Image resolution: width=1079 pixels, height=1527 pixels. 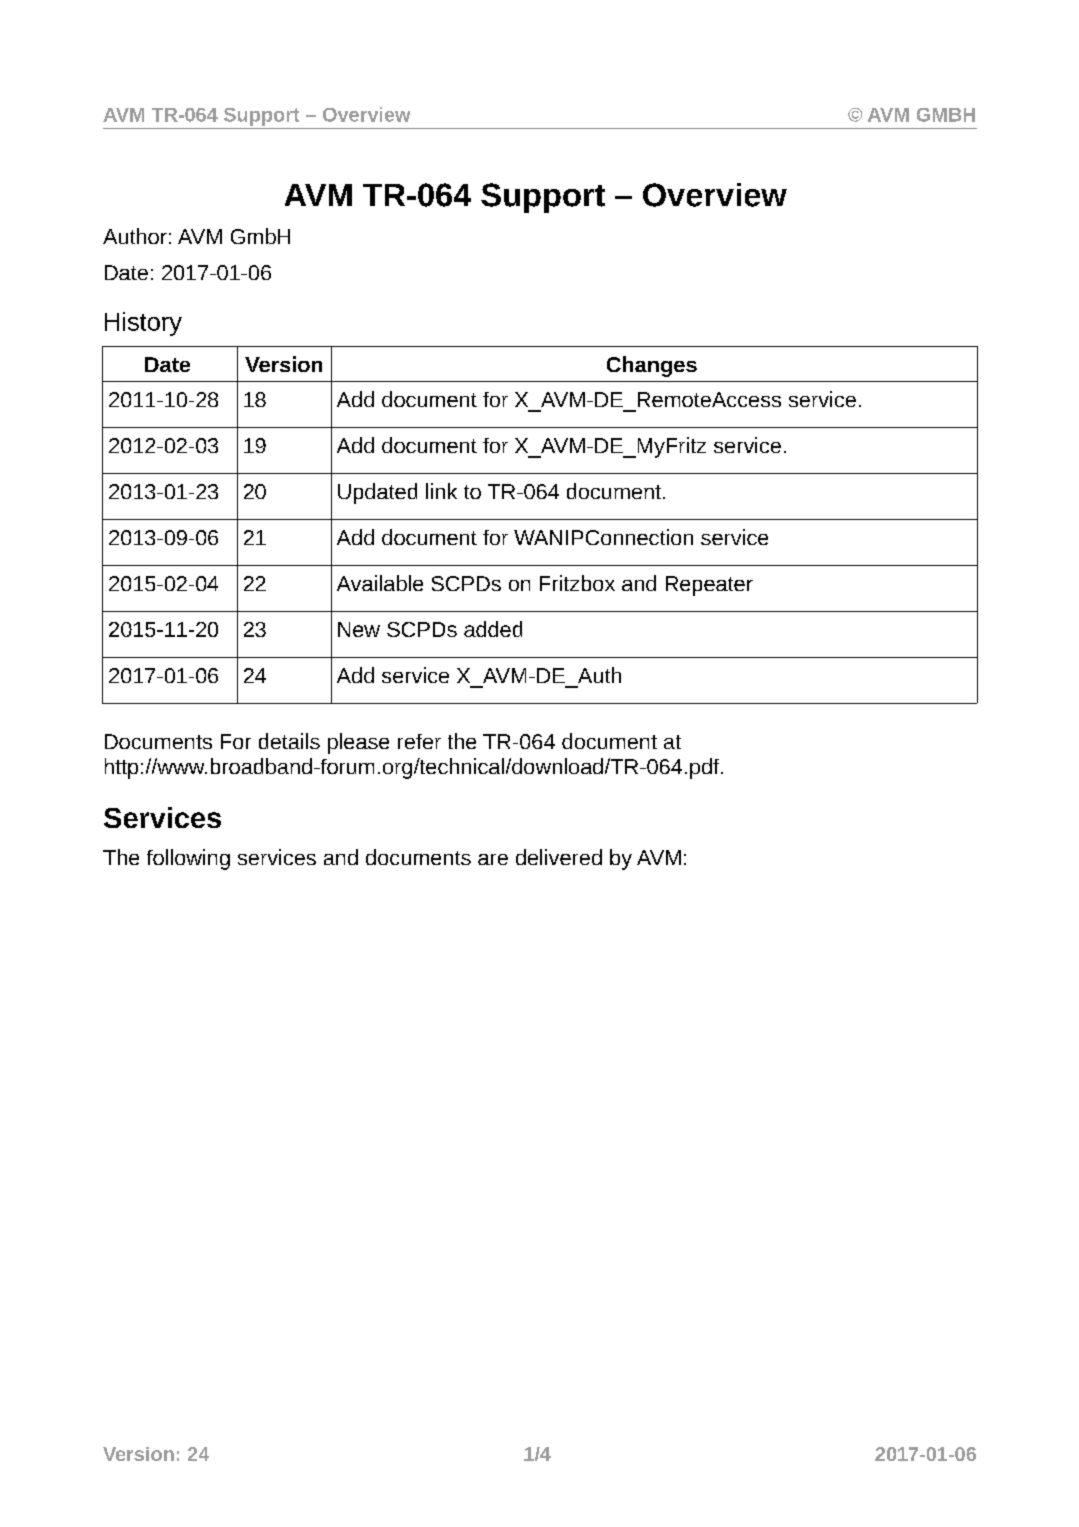 What do you see at coordinates (493, 629) in the document?
I see `added` at bounding box center [493, 629].
